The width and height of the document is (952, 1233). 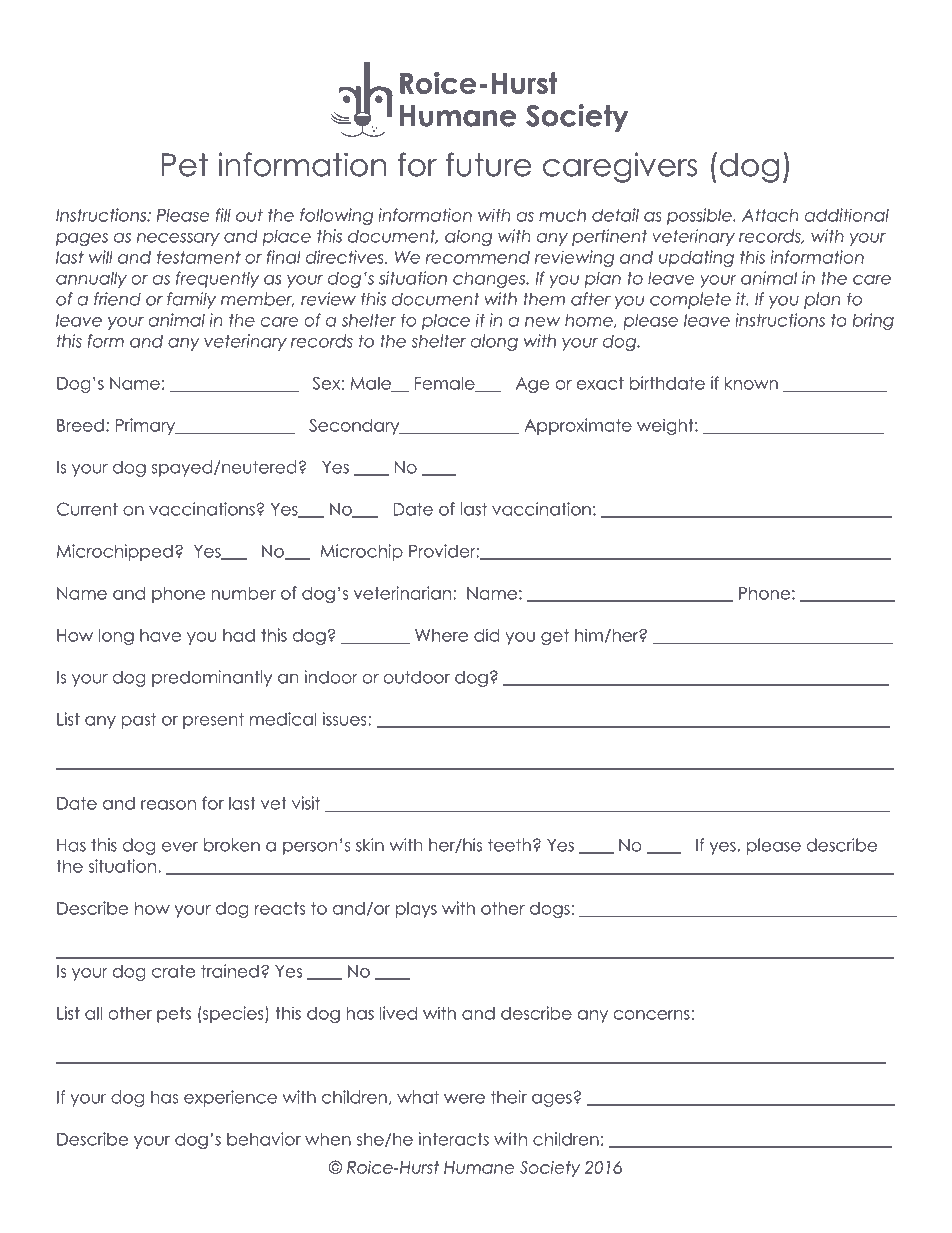 I want to click on future, so click(x=489, y=164).
